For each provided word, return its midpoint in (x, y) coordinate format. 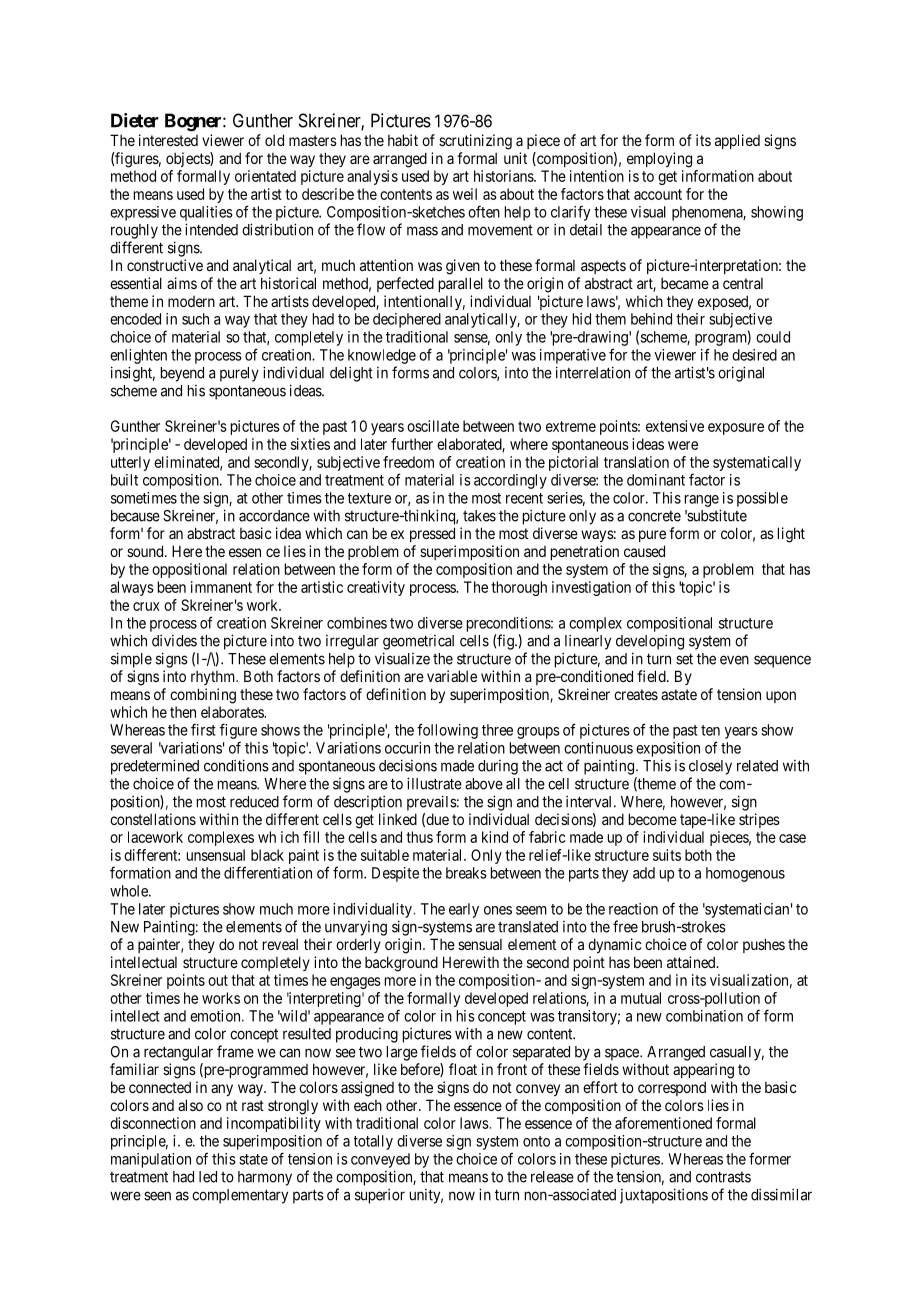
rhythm (214, 678)
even (734, 660)
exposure (736, 429)
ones (498, 910)
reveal (280, 944)
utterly (130, 463)
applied (737, 141)
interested (168, 140)
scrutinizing (475, 142)
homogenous (745, 874)
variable (452, 676)
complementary (240, 1196)
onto (536, 1141)
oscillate (433, 426)
